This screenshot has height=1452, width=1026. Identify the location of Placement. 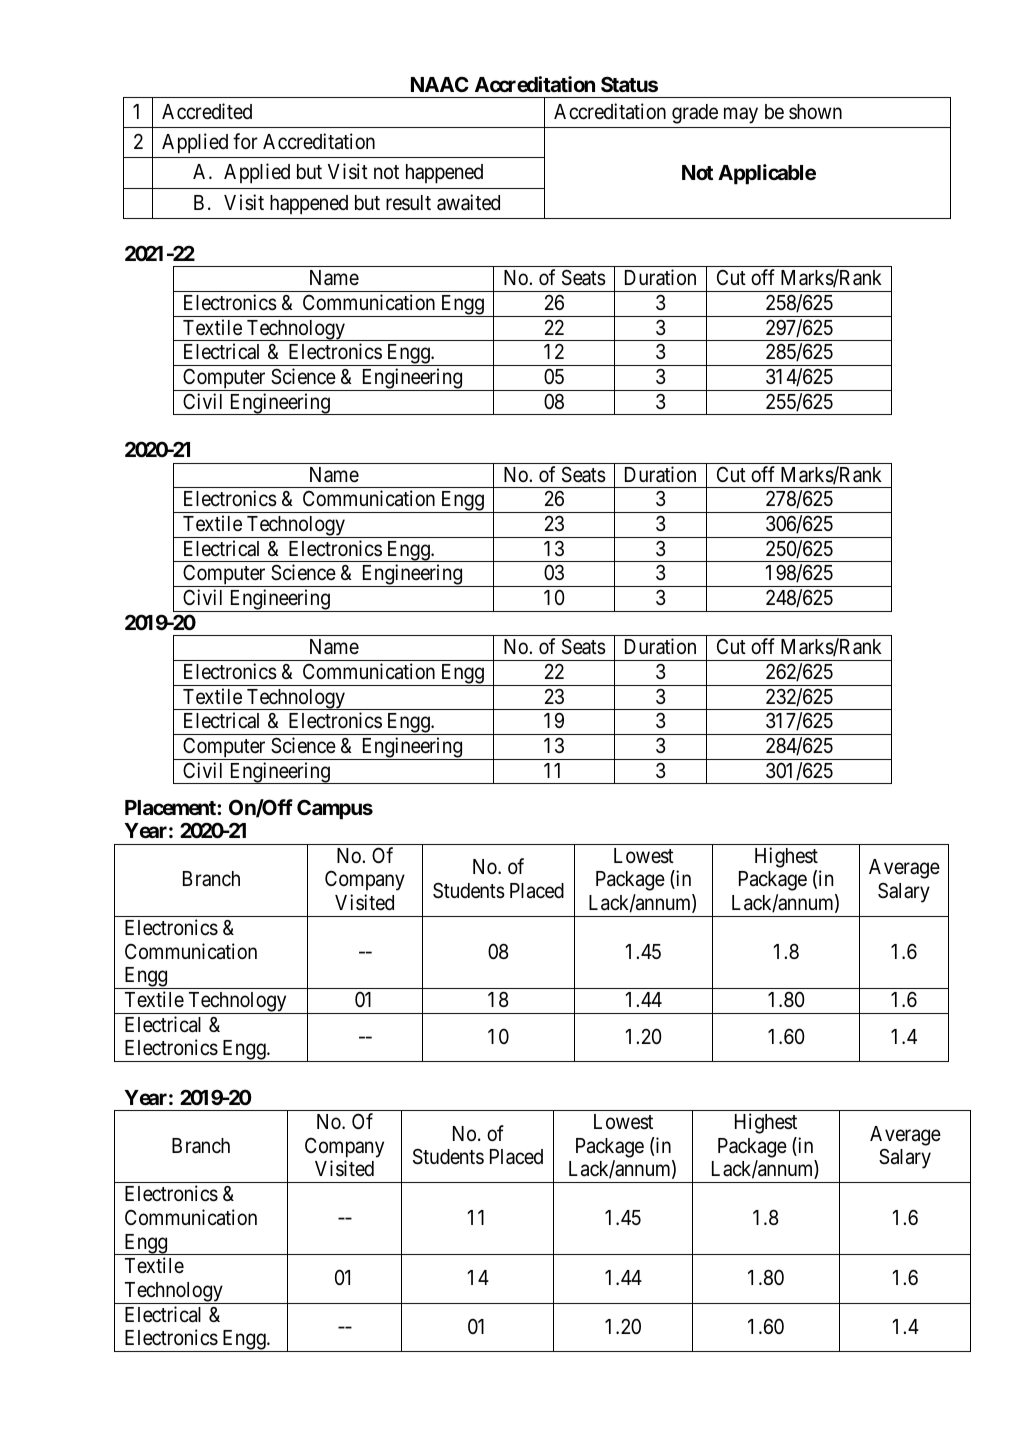
(171, 807).
